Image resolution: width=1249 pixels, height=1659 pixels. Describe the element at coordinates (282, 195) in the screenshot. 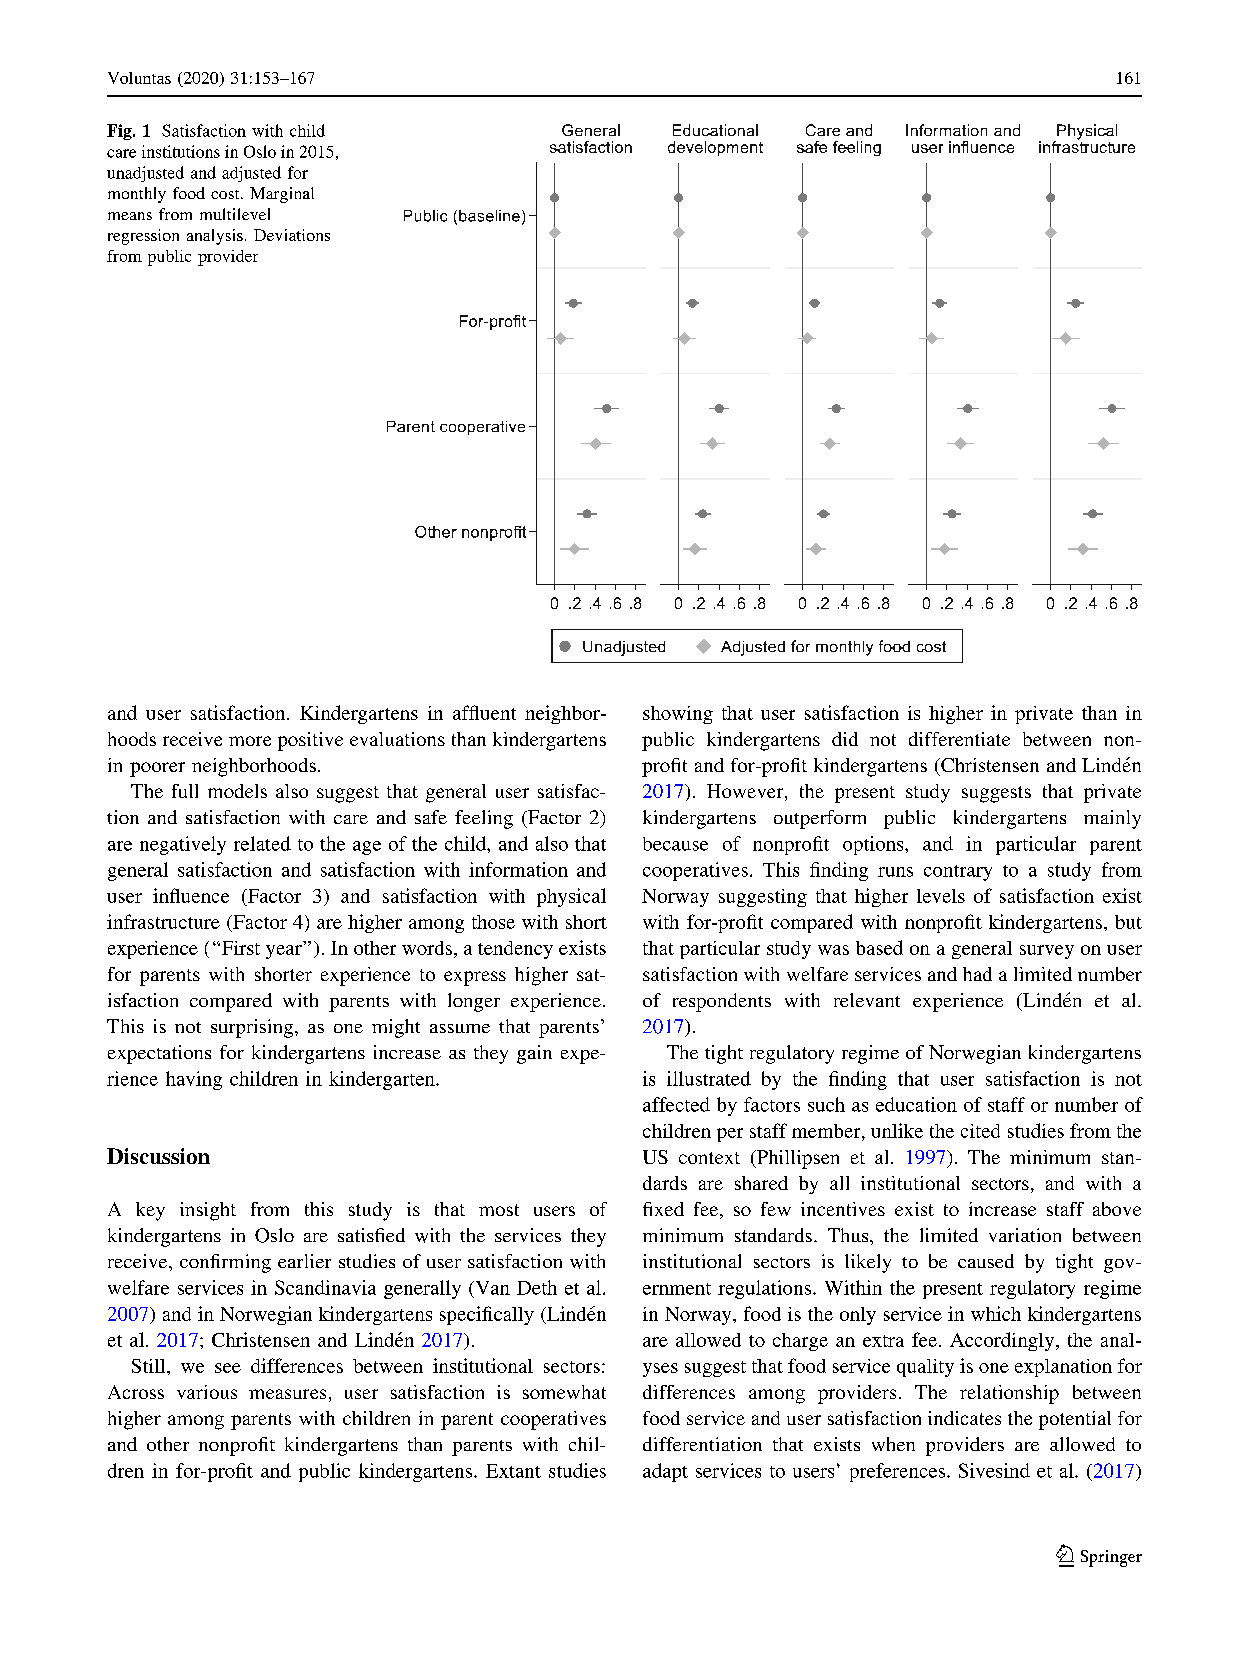

I see `Marginal` at that location.
